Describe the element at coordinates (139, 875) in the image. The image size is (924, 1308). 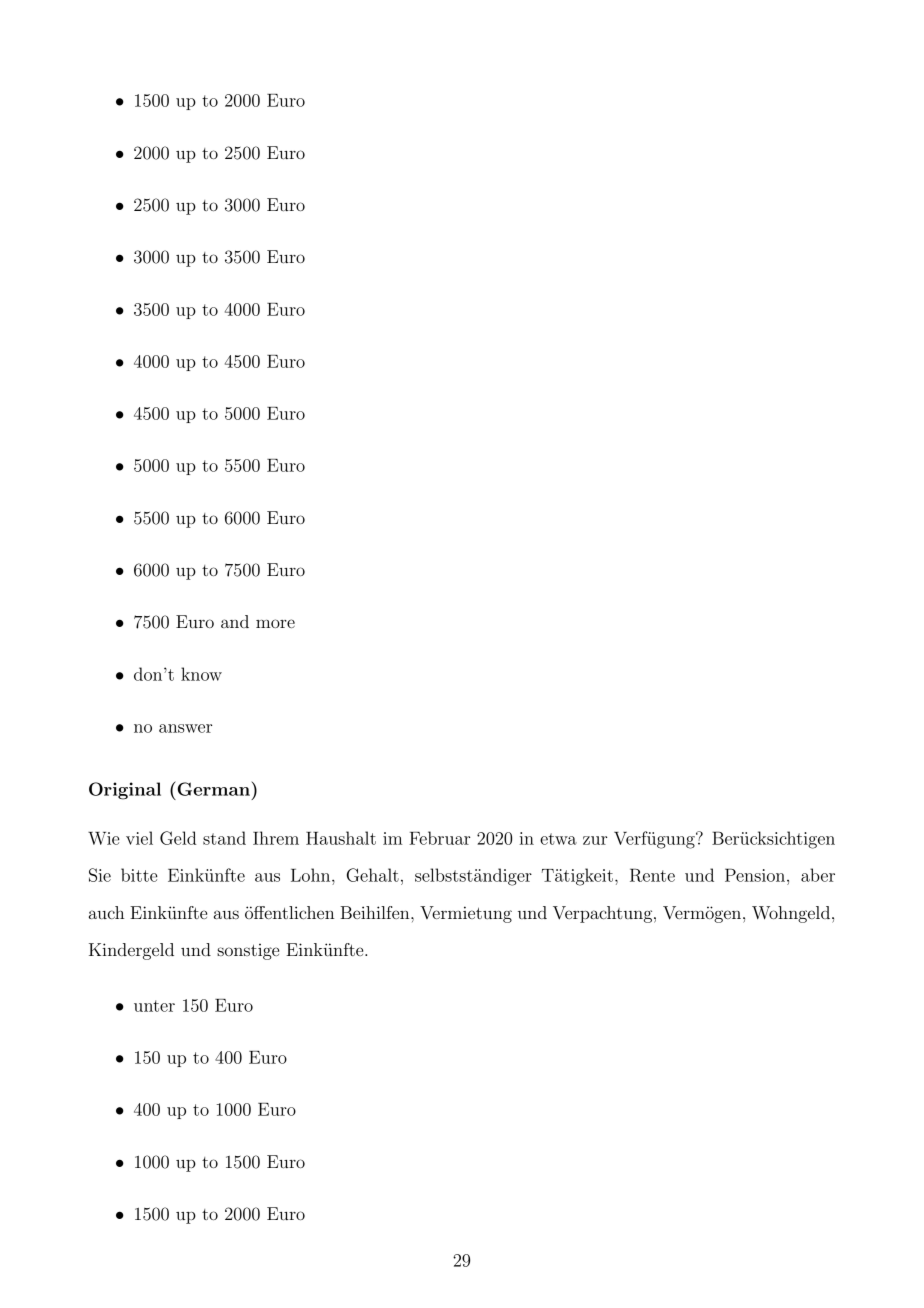
I see `bitte` at that location.
